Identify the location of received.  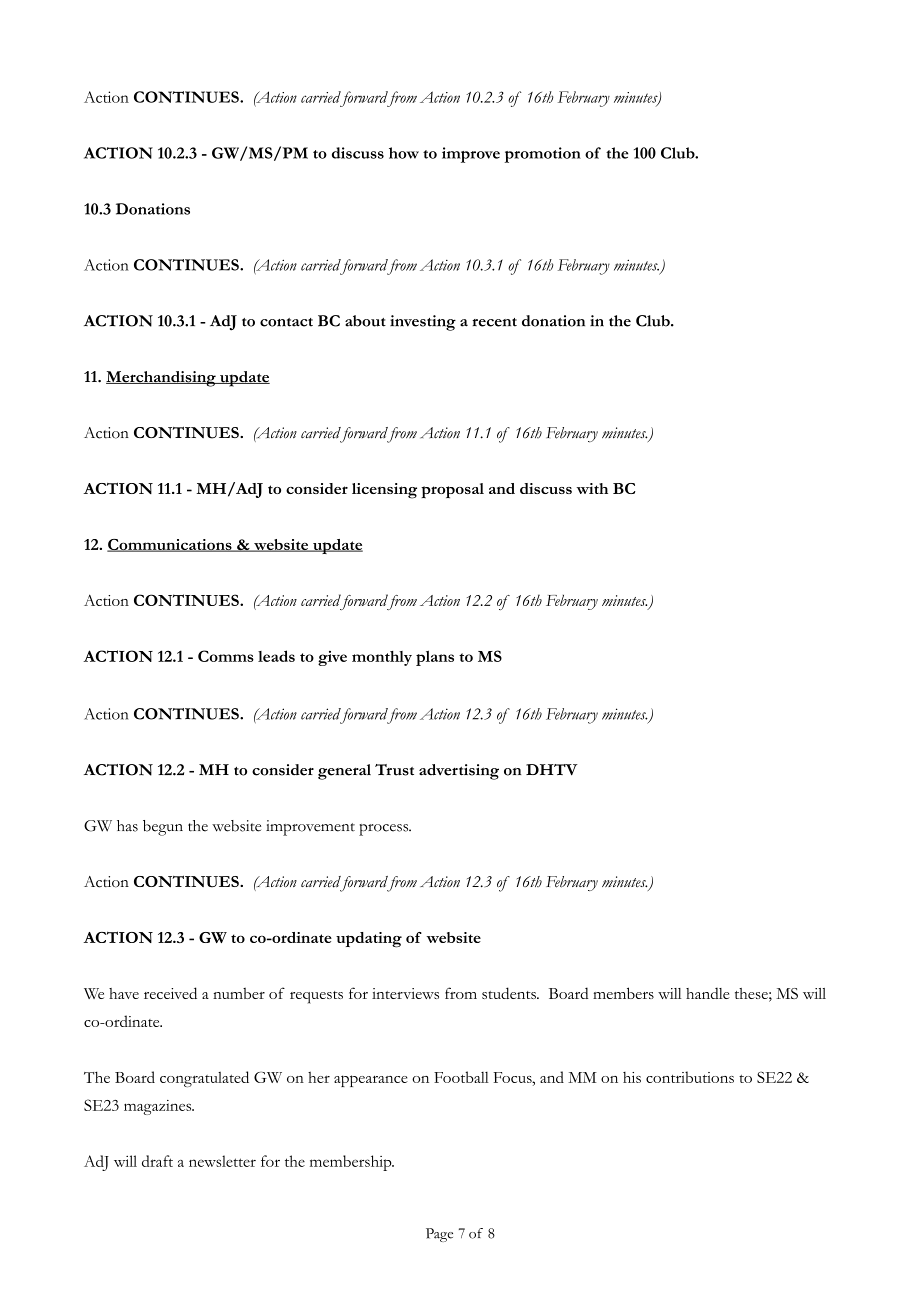
(170, 993).
